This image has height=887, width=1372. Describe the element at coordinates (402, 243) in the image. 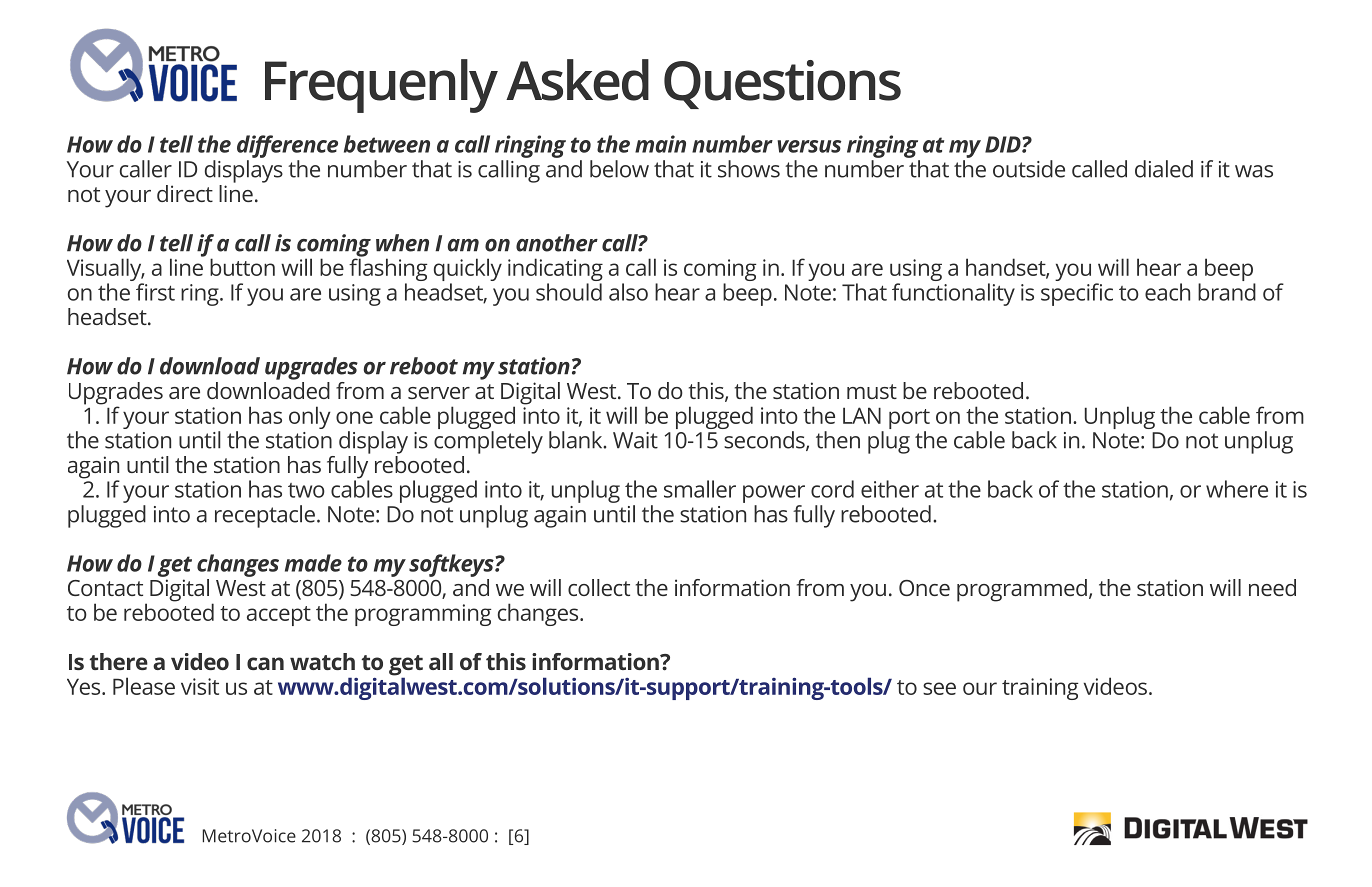

I see `when` at that location.
